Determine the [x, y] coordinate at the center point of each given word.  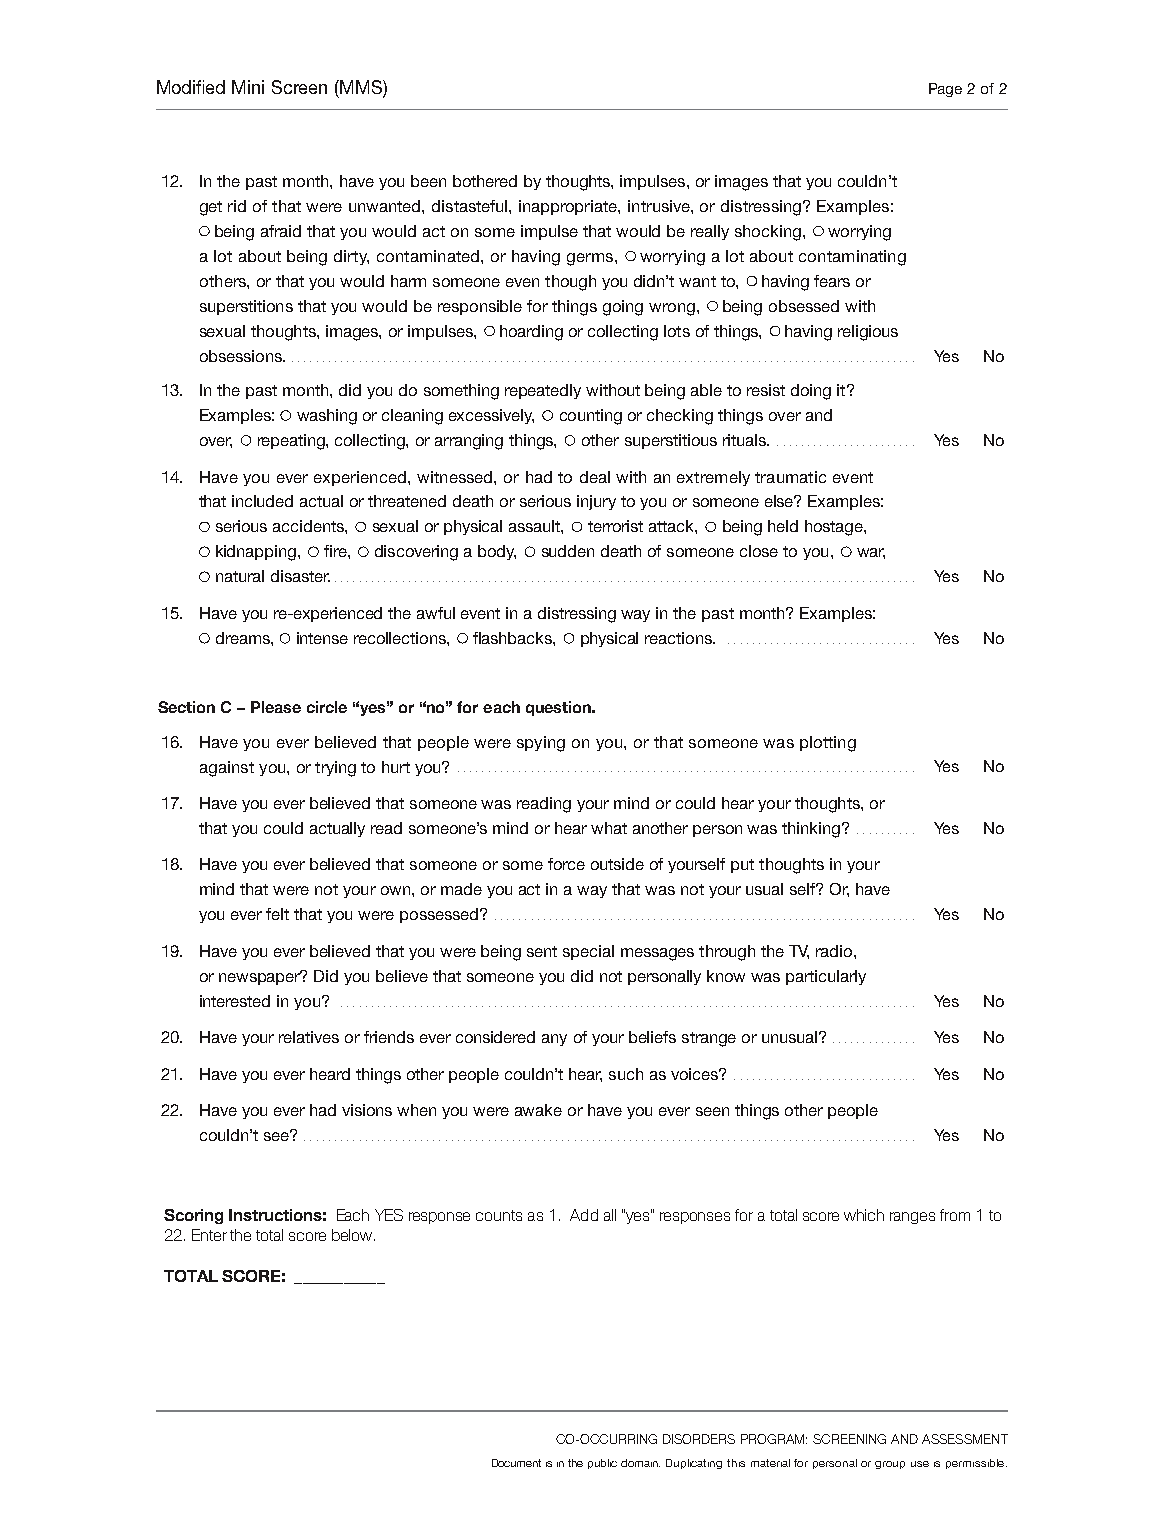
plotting [828, 744]
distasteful [471, 206]
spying [541, 744]
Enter [209, 1235]
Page [945, 90]
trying [335, 769]
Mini [248, 87]
